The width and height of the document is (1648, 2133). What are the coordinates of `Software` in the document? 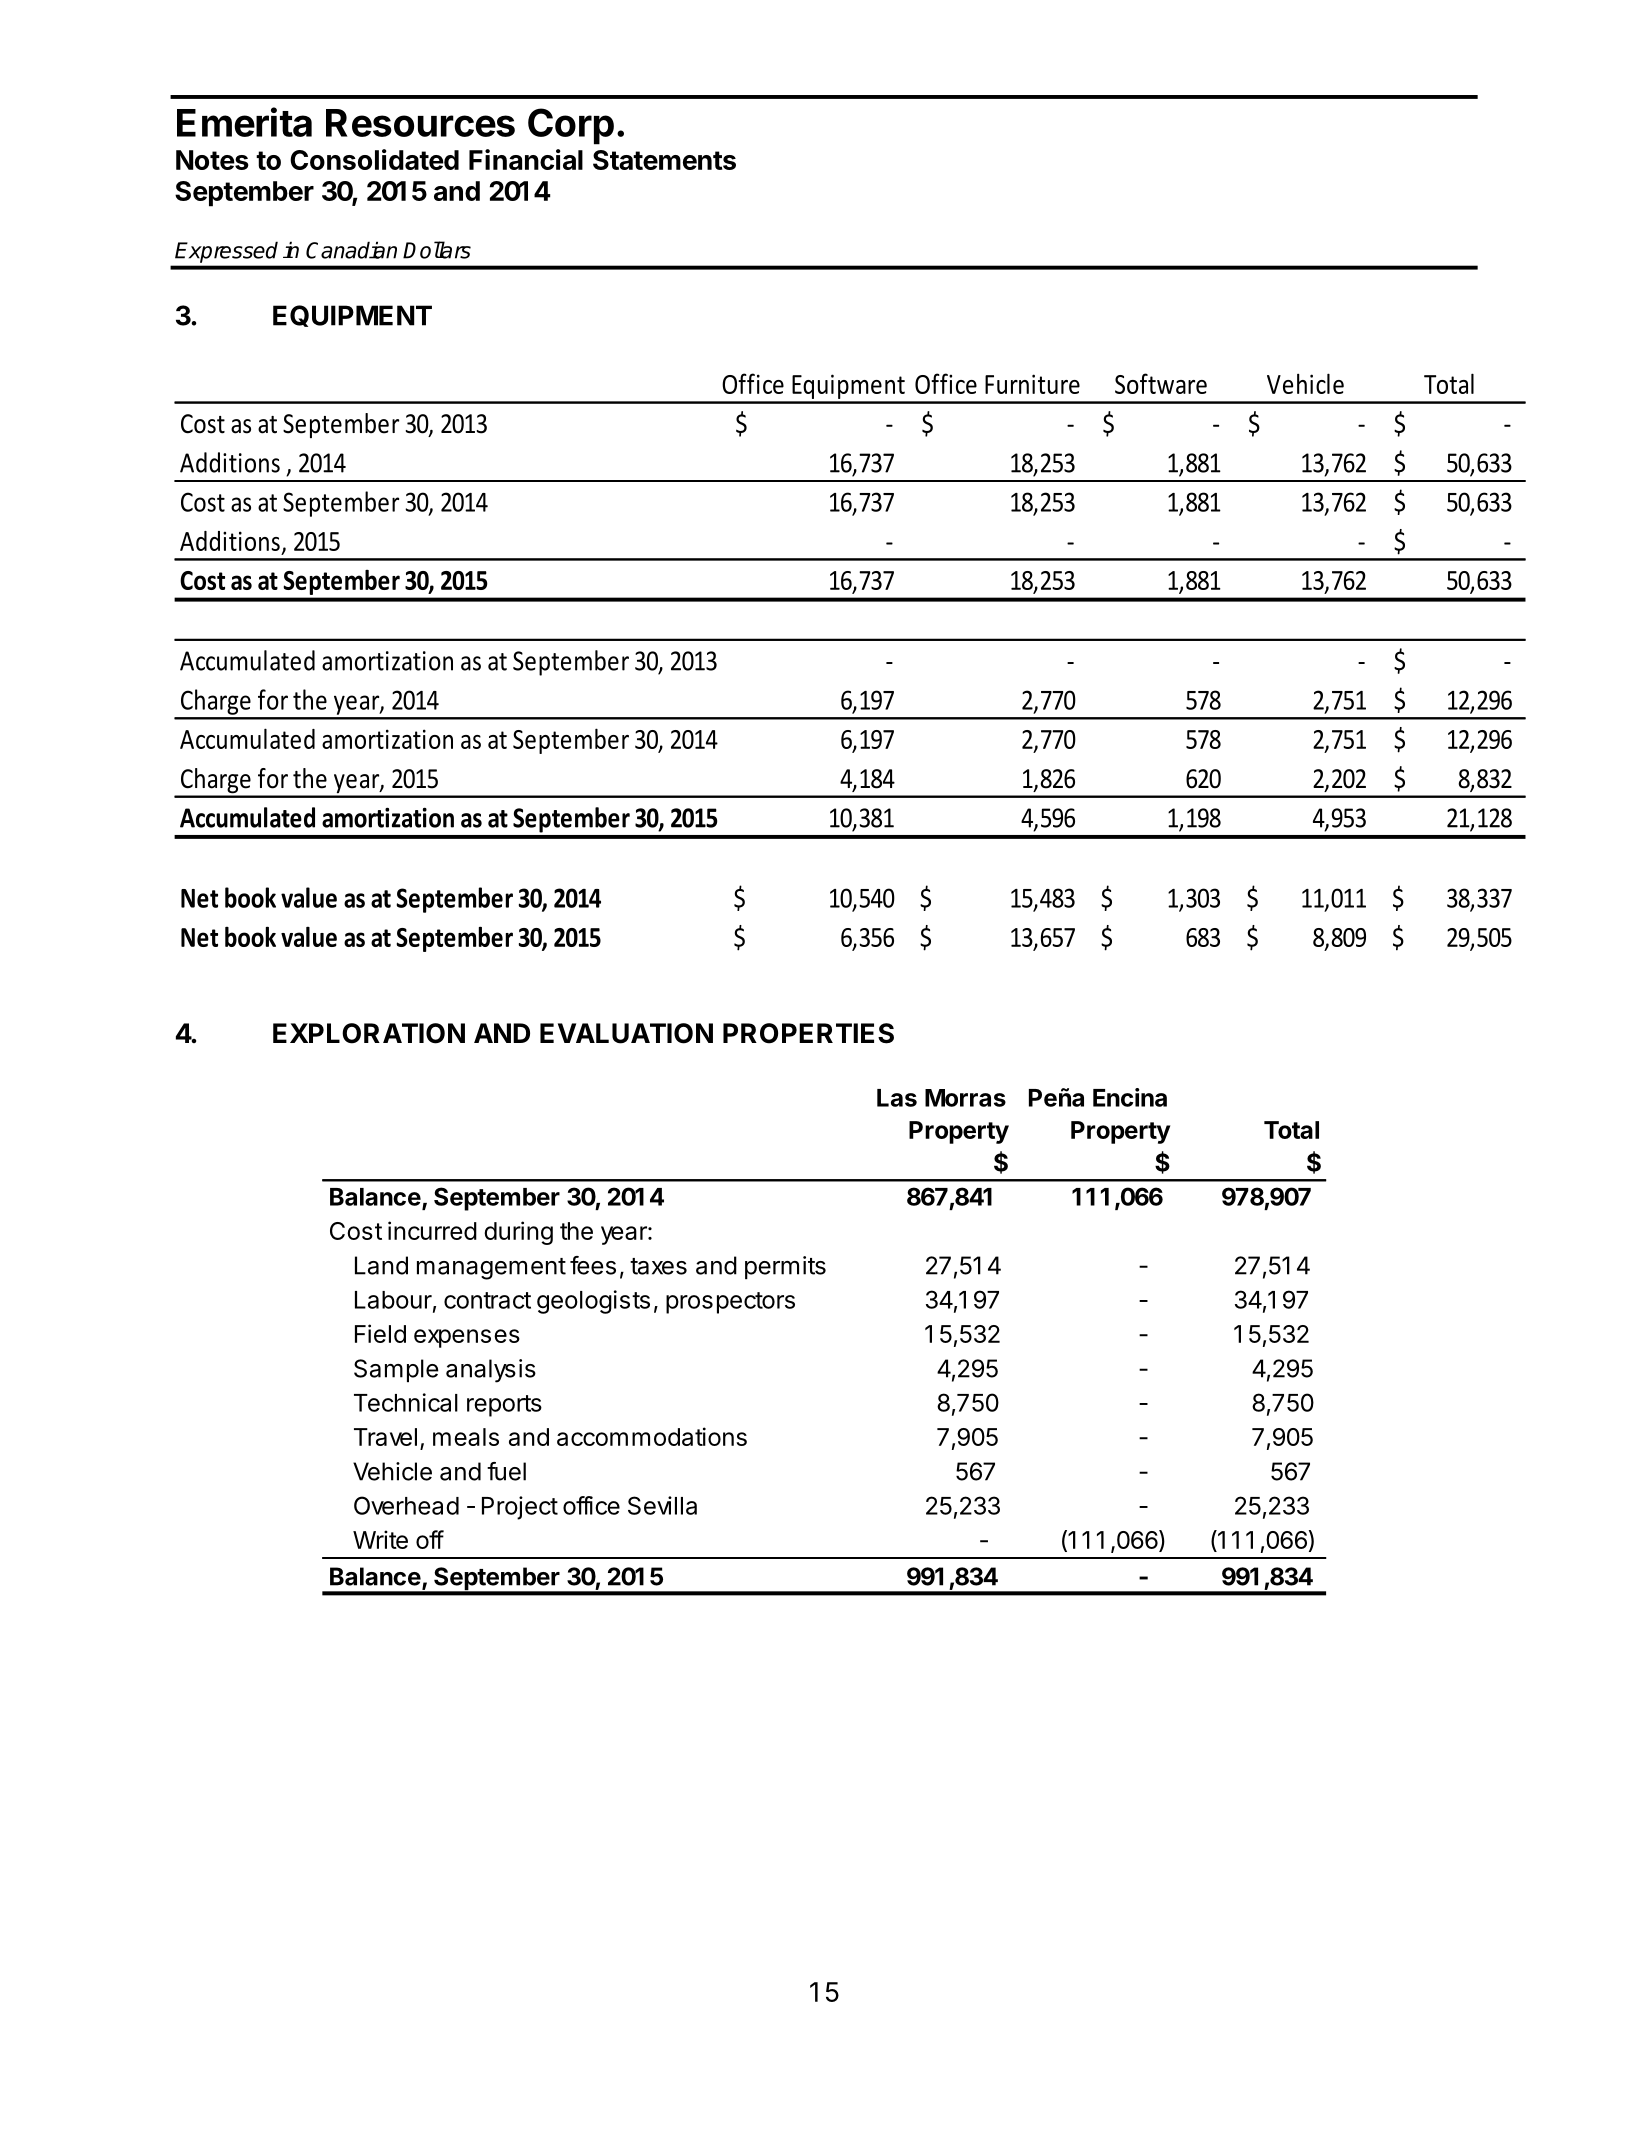 It's located at (1161, 383).
